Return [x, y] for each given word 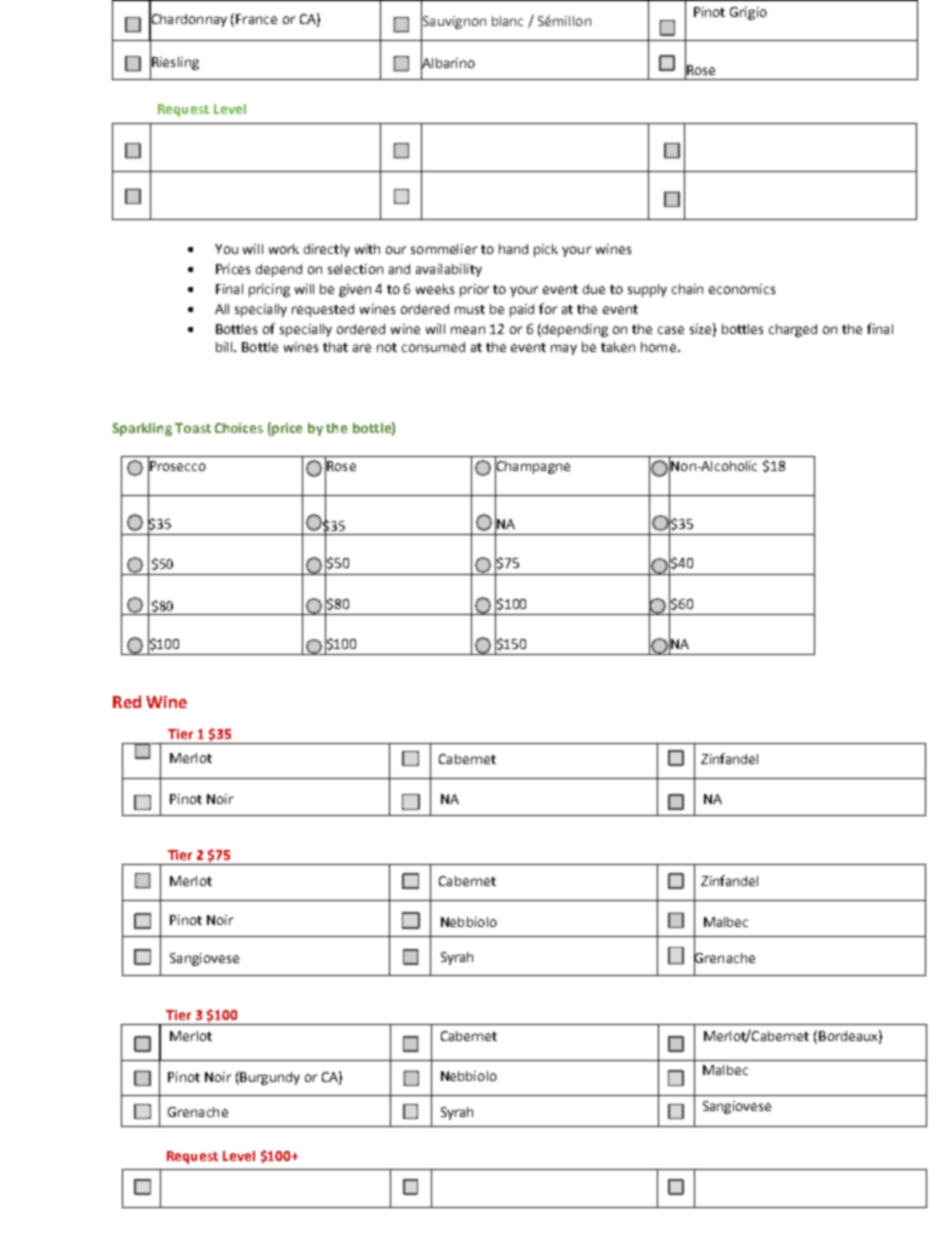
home [658, 347]
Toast [193, 428]
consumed [433, 347]
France [256, 19]
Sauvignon [453, 22]
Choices [239, 428]
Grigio [748, 13]
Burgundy [269, 1078]
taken [618, 347]
